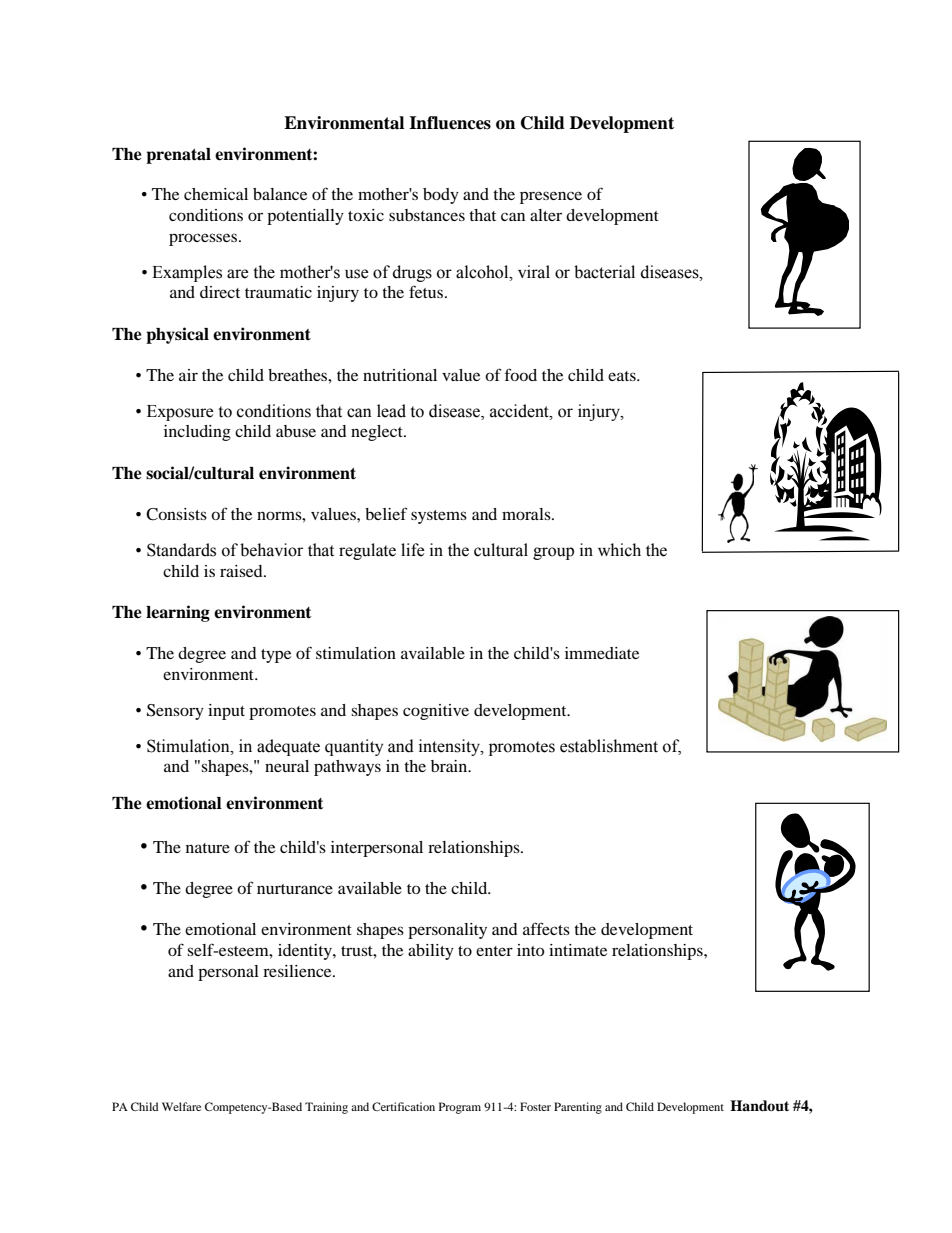 This screenshot has width=952, height=1233. I want to click on presence, so click(551, 197).
